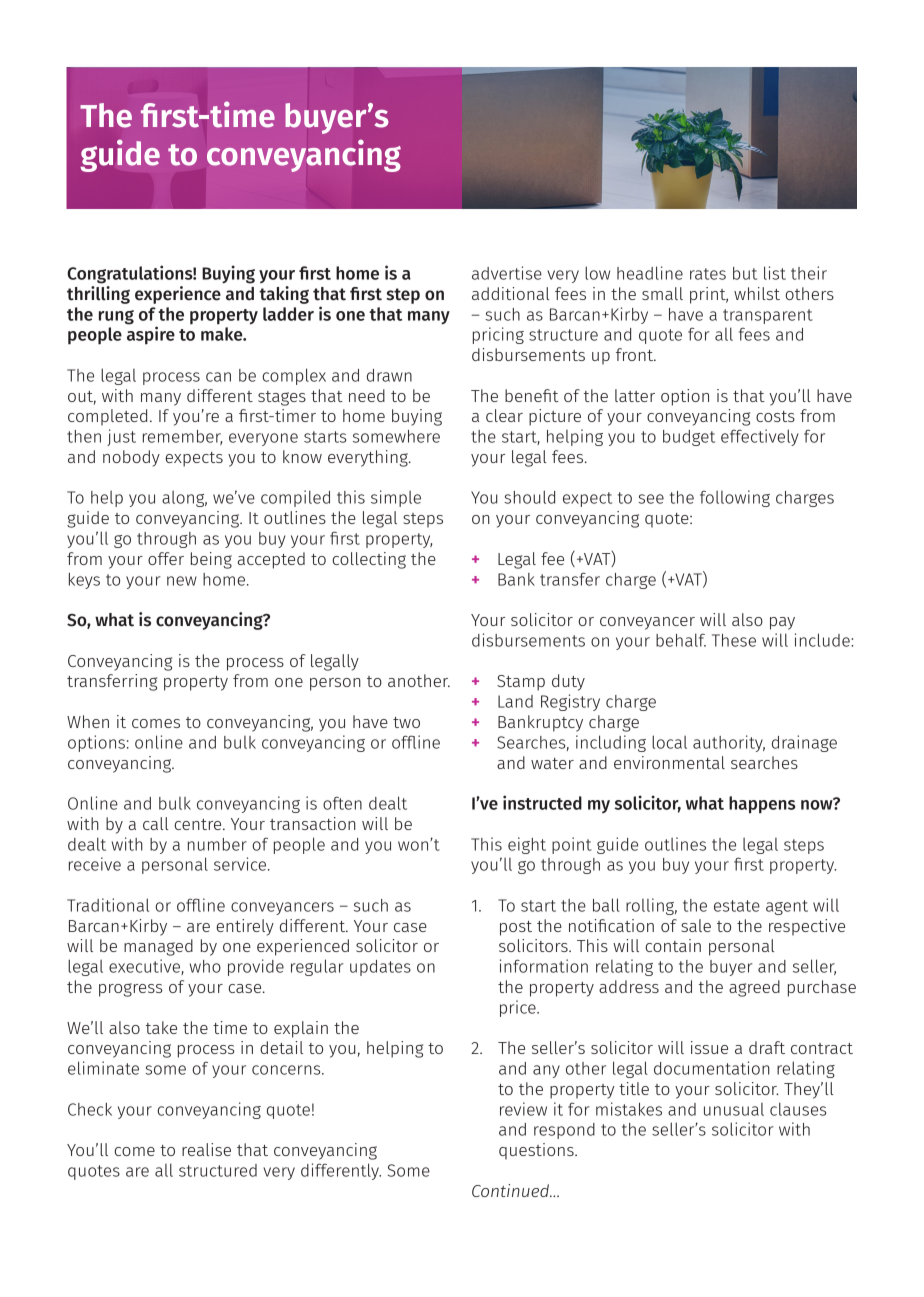 Image resolution: width=924 pixels, height=1297 pixels. What do you see at coordinates (184, 499) in the screenshot?
I see `along` at bounding box center [184, 499].
